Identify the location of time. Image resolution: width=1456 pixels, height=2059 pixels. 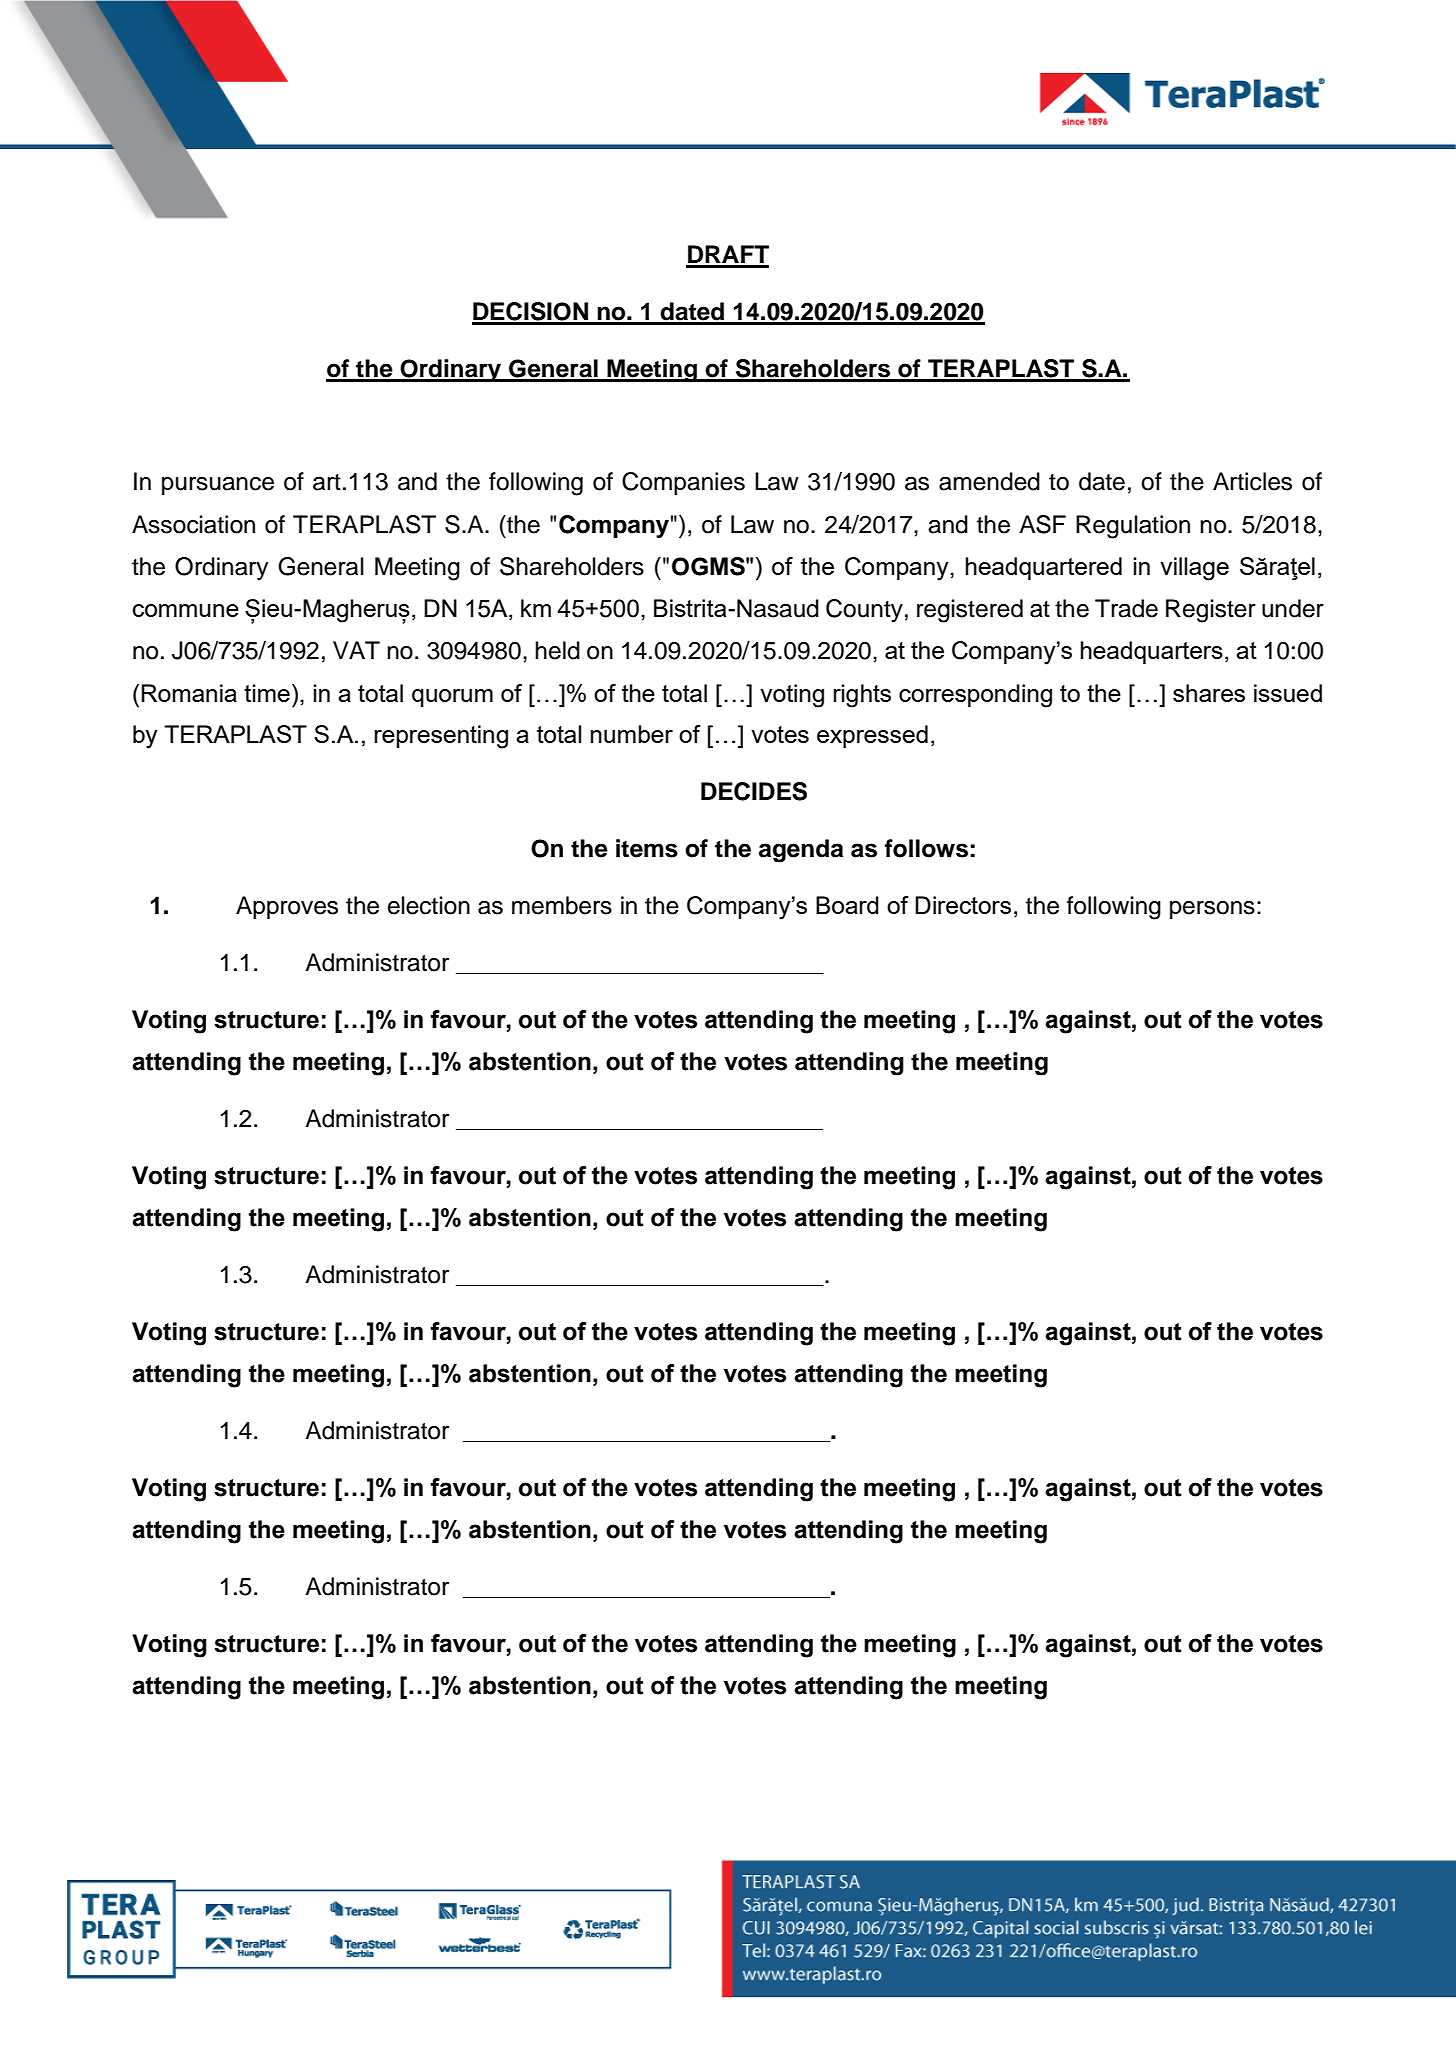
(267, 693).
